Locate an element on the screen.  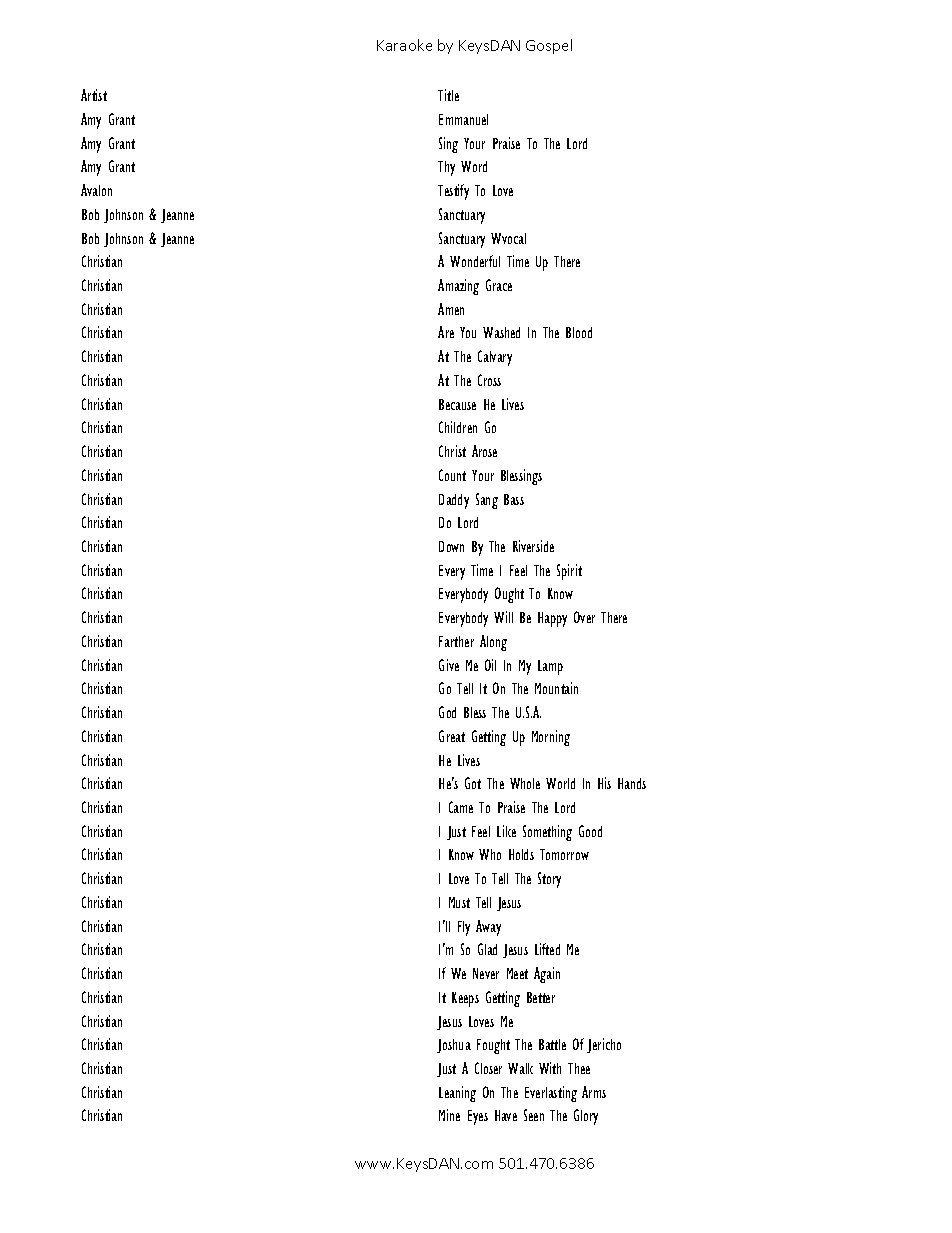
Something is located at coordinates (547, 833).
